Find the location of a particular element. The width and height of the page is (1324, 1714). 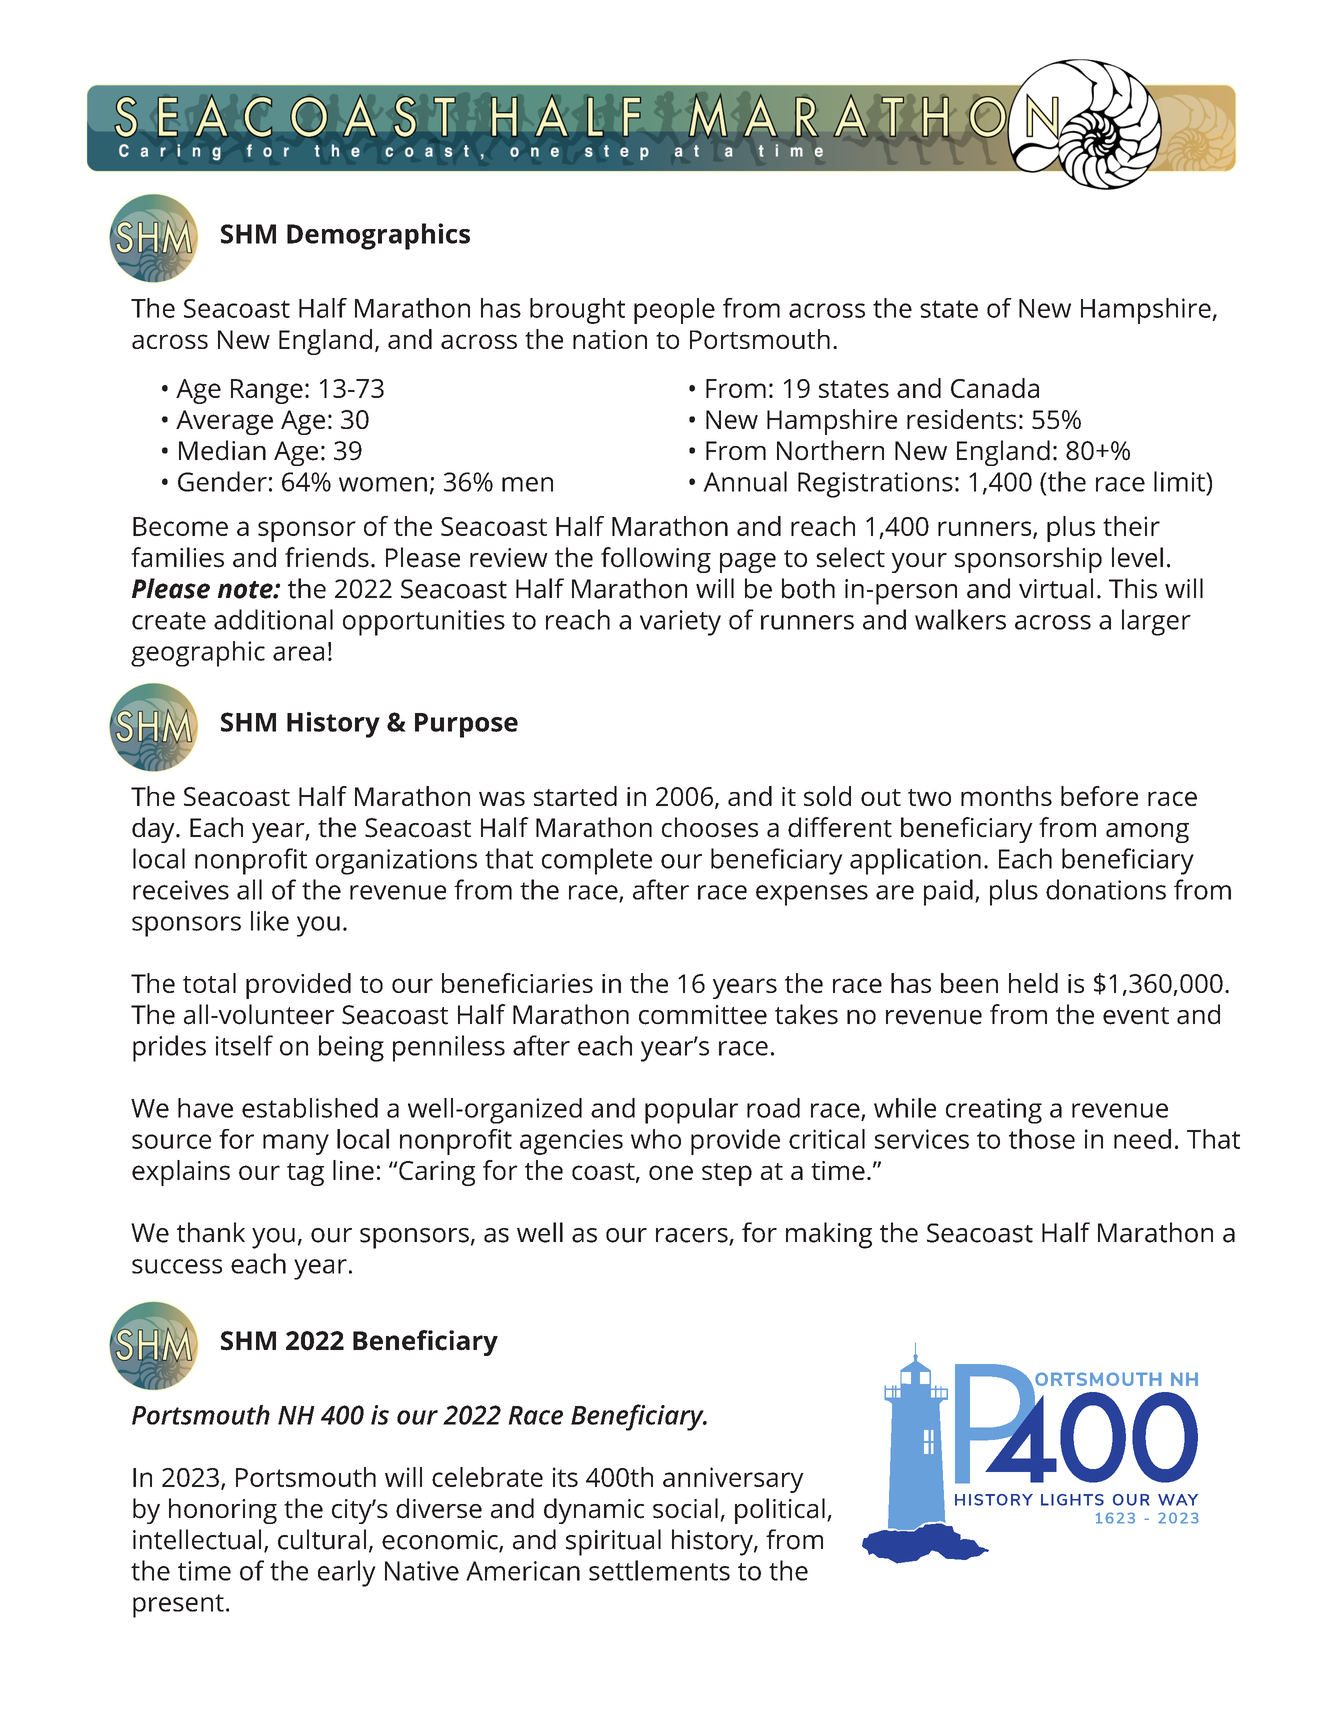

Canada is located at coordinates (995, 388).
